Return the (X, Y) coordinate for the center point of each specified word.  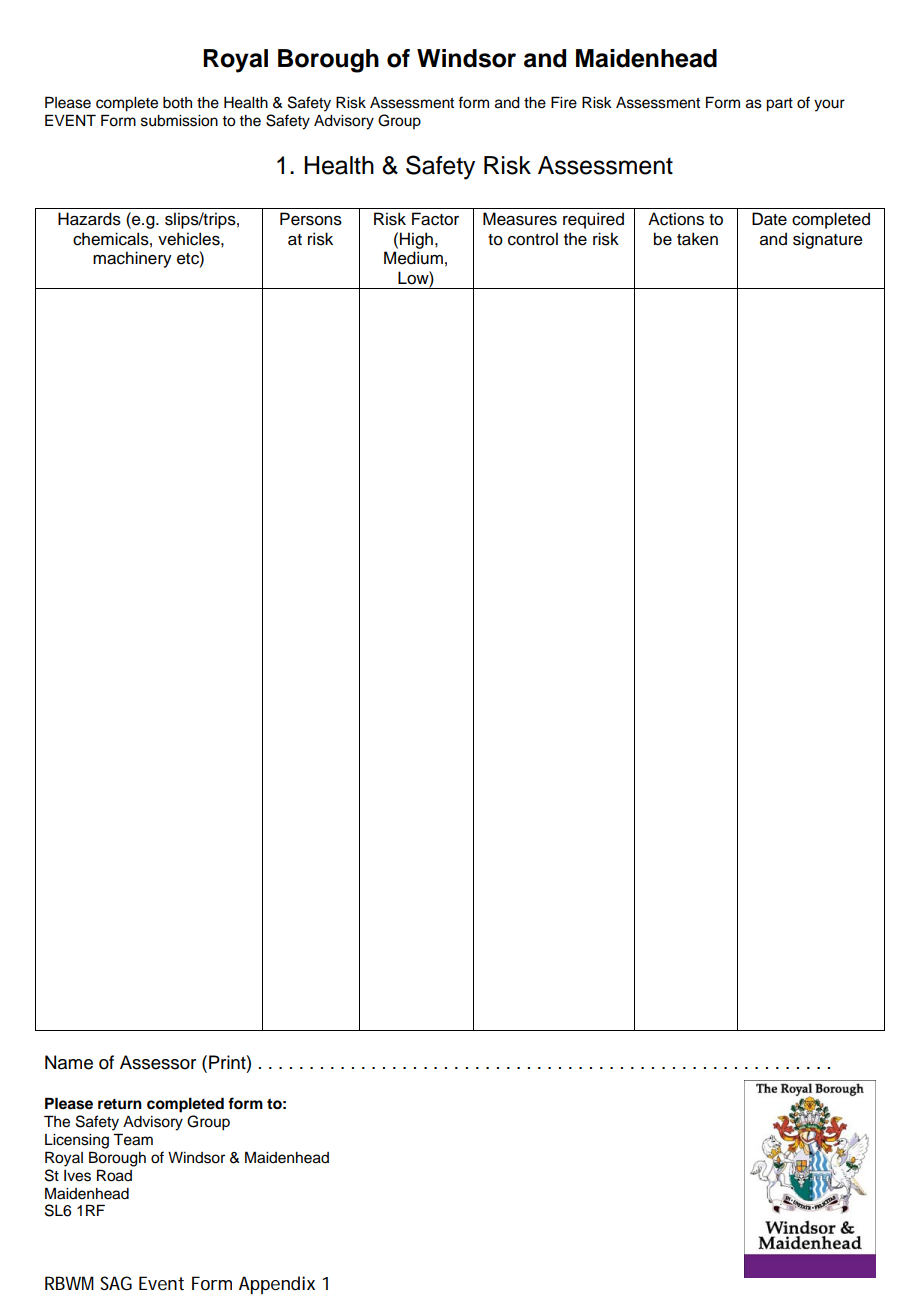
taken (697, 239)
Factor (435, 219)
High (416, 240)
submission (179, 121)
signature (828, 240)
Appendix (277, 1285)
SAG (116, 1283)
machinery (132, 259)
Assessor (158, 1062)
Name (69, 1062)
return (120, 1104)
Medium (413, 258)
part (779, 105)
